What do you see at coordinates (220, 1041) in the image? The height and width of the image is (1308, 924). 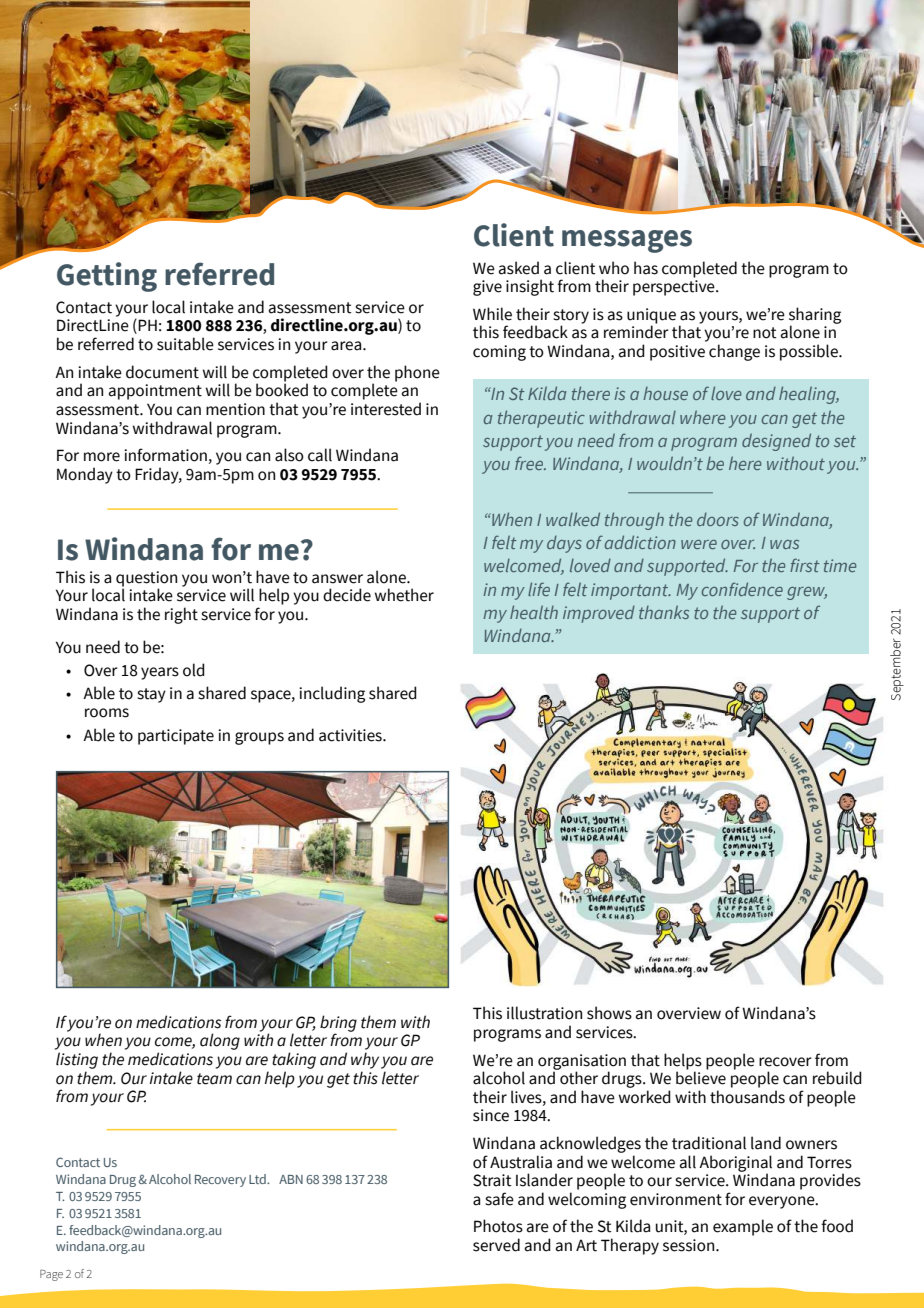 I see `along` at bounding box center [220, 1041].
